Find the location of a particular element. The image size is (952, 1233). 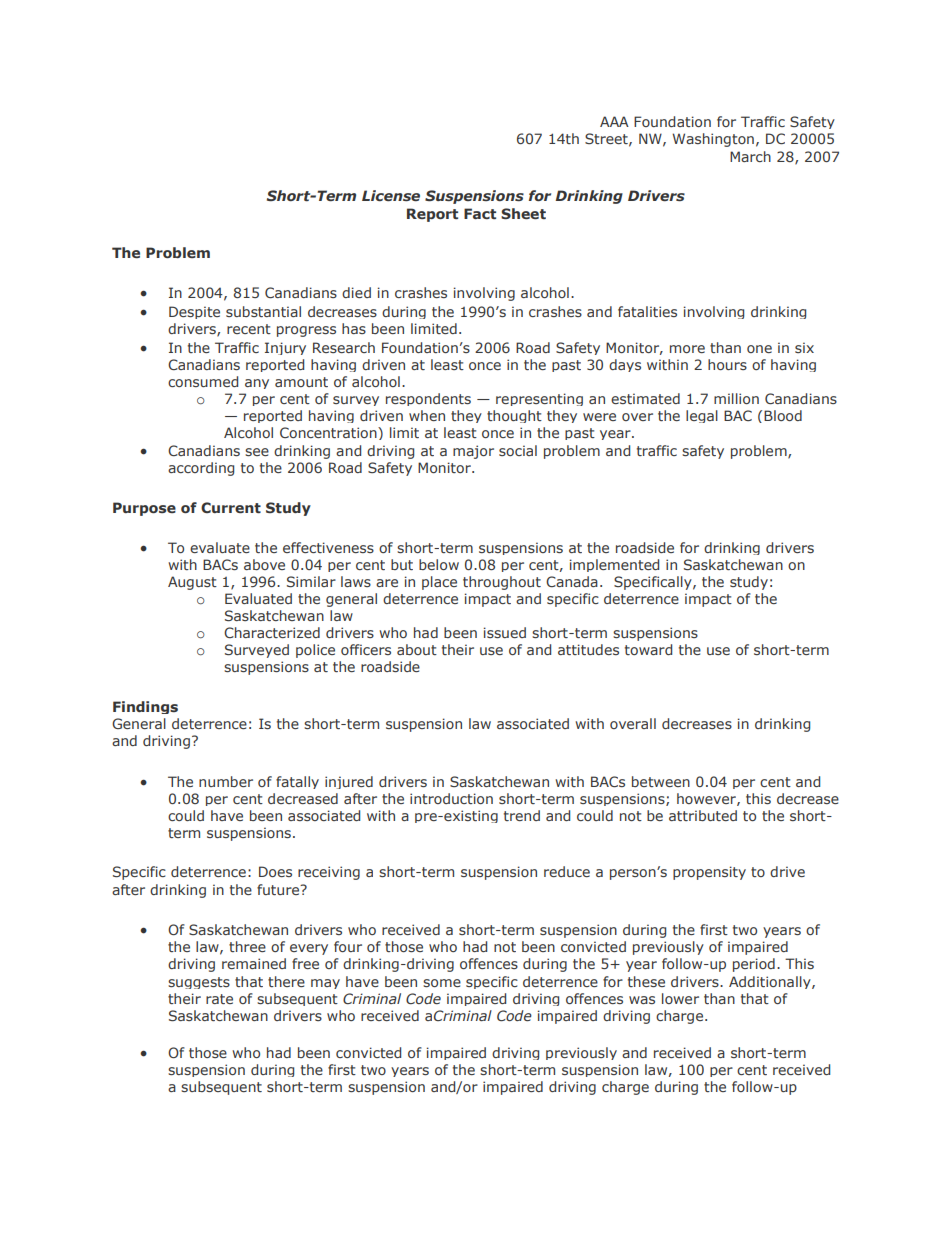

Findings is located at coordinates (145, 707).
